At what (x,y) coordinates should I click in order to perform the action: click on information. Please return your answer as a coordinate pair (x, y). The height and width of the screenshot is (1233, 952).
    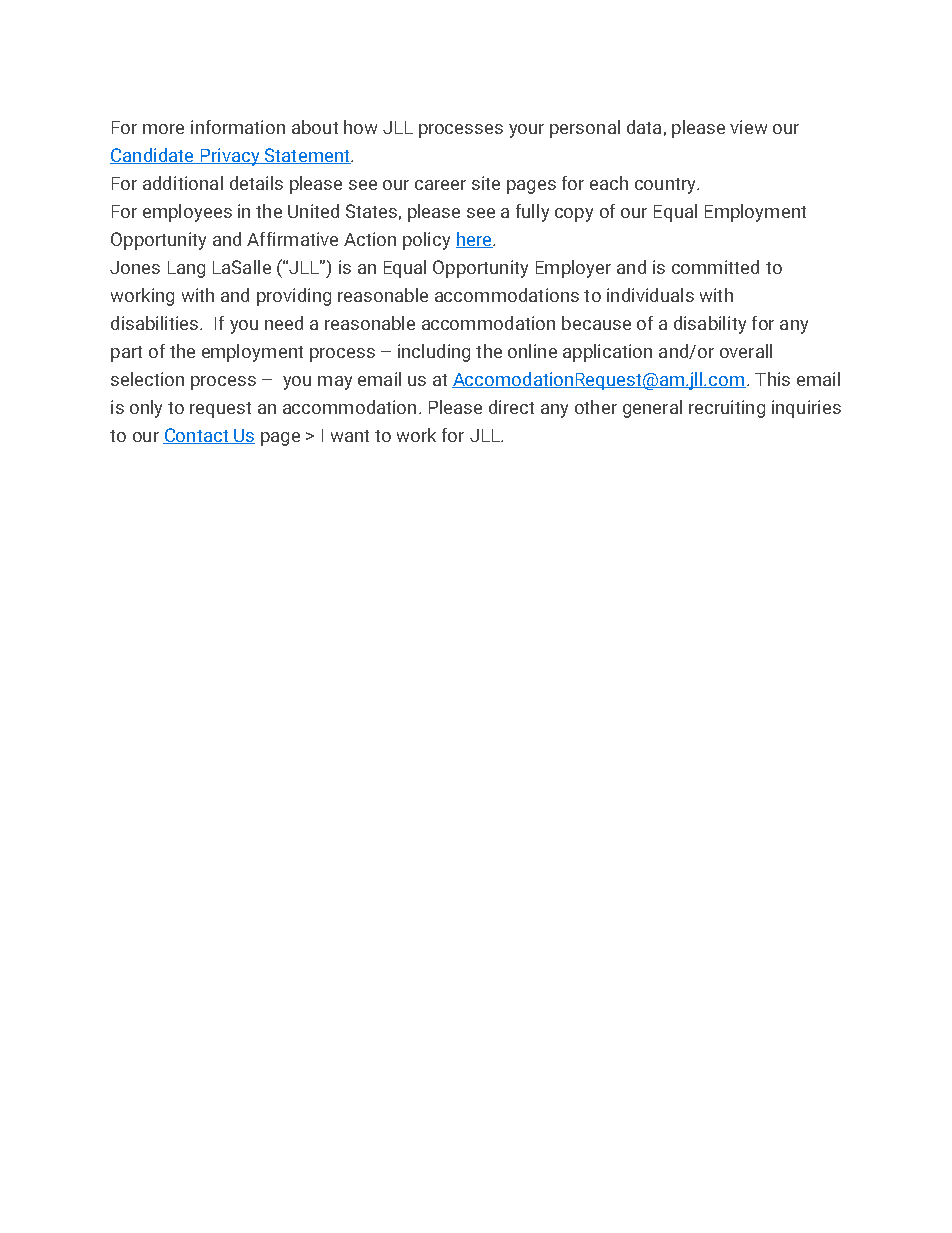
    Looking at the image, I should click on (238, 127).
